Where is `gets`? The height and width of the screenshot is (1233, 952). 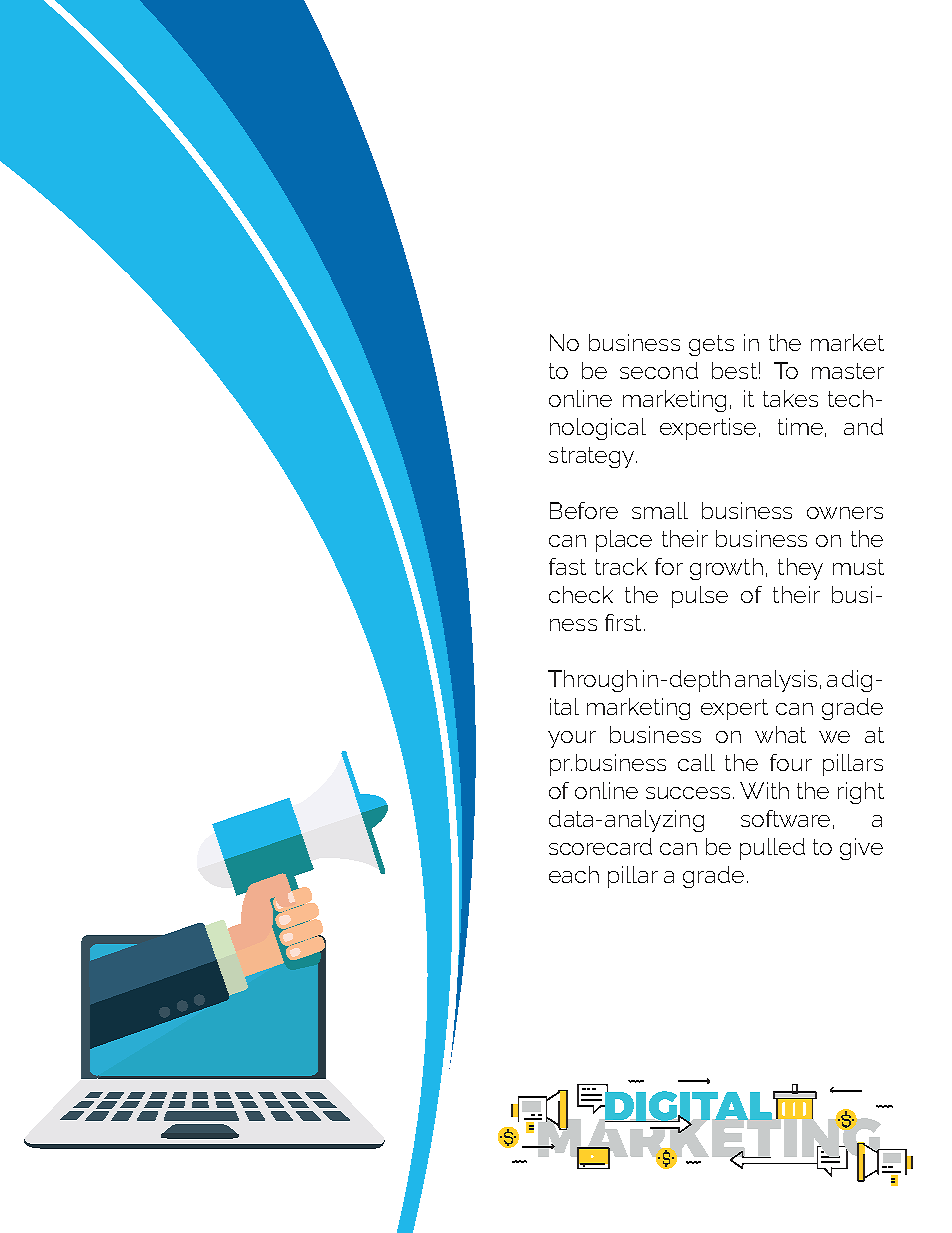 gets is located at coordinates (711, 345).
